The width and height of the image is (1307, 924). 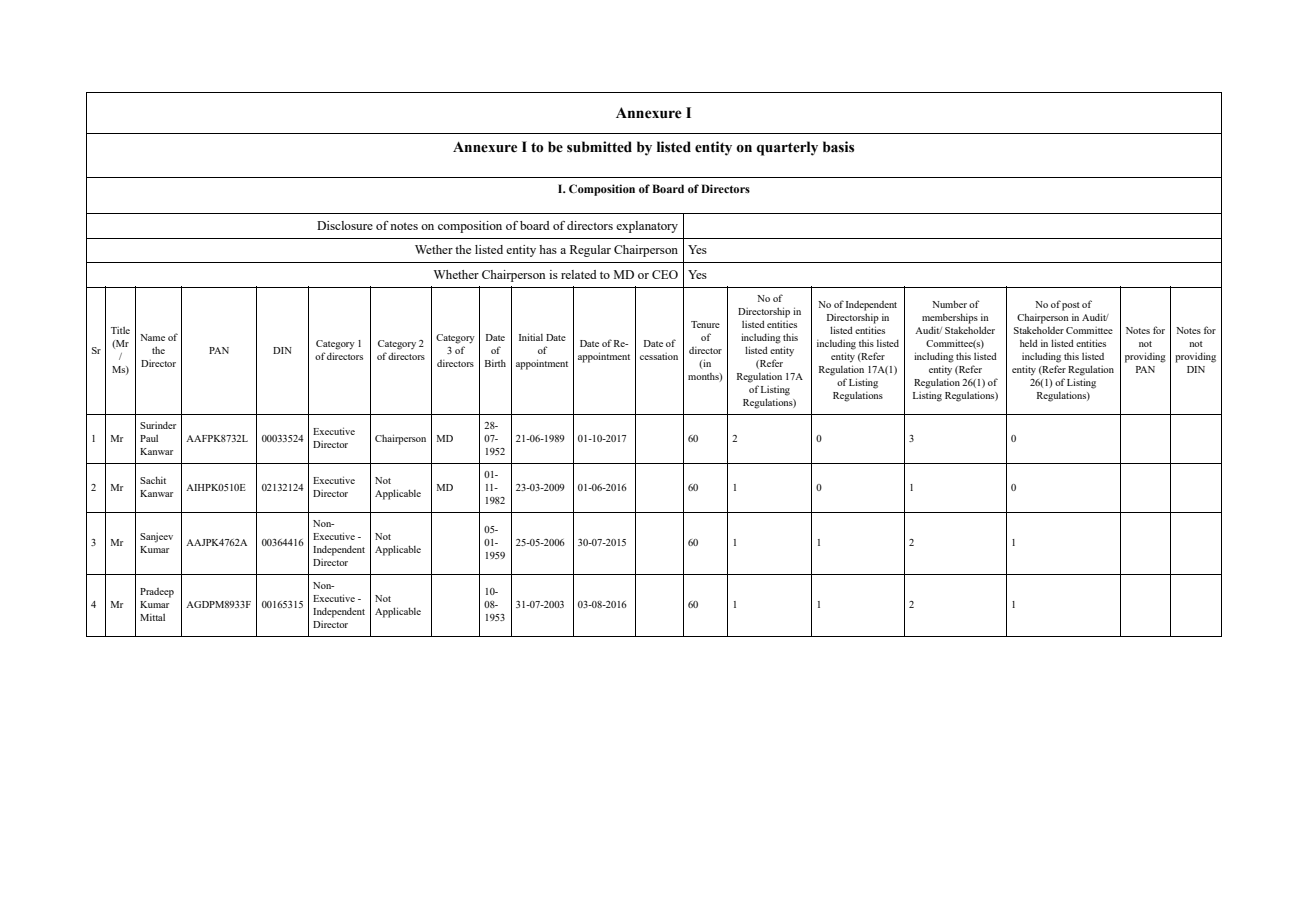 I want to click on submitted, so click(x=599, y=147).
